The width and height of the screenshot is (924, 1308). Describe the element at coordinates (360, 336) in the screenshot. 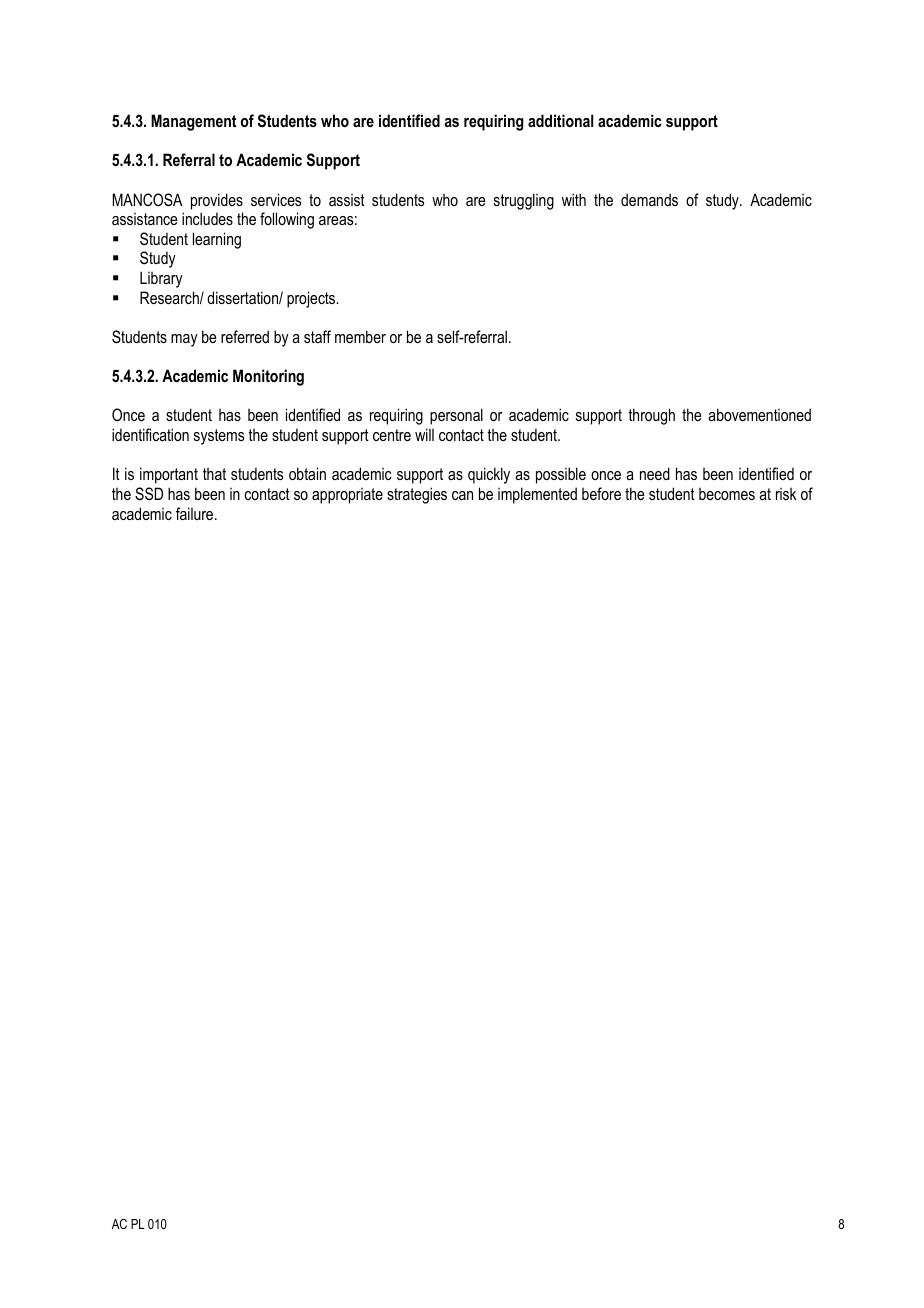

I see `member` at that location.
